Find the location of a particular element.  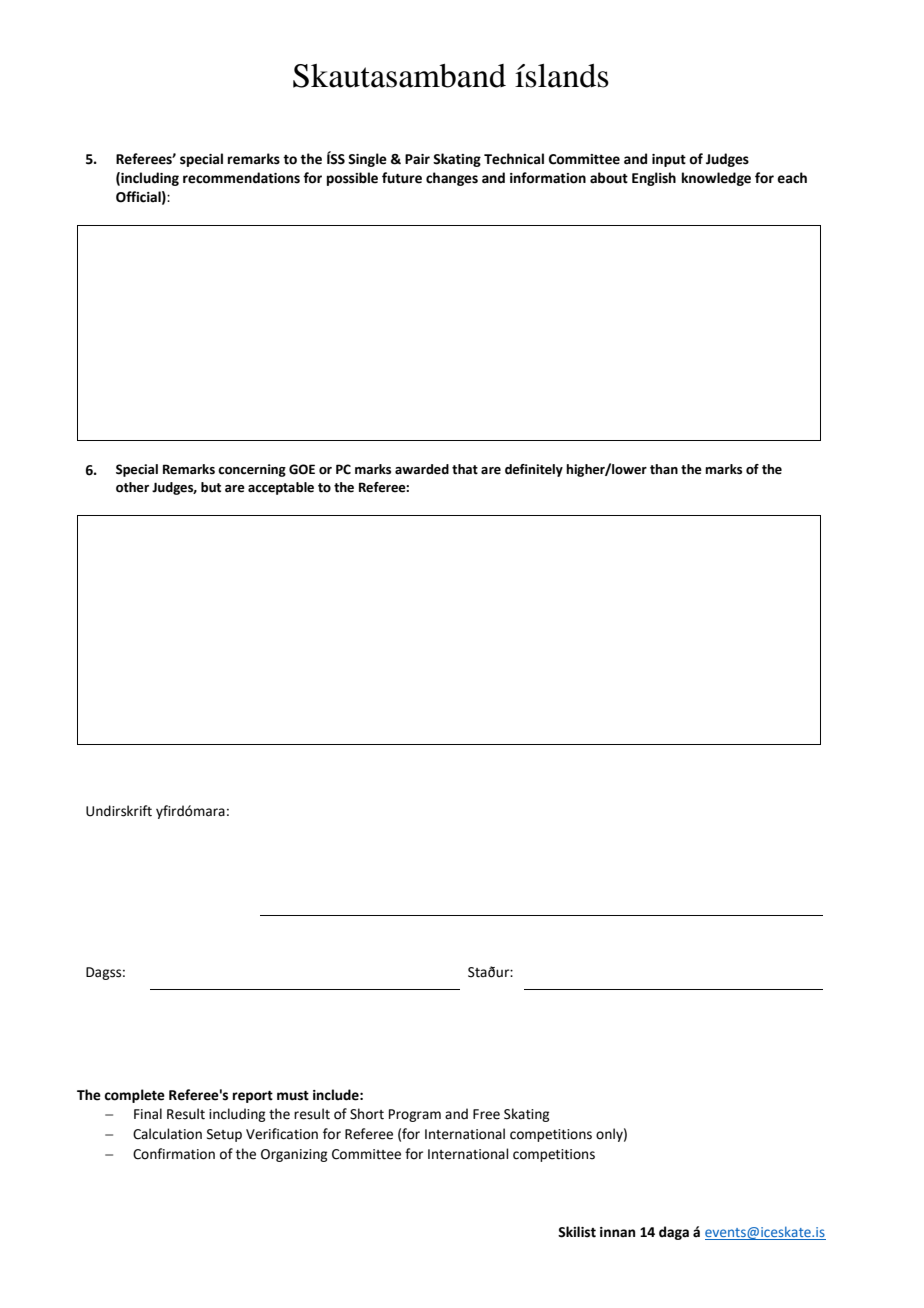

changes is located at coordinates (452, 179).
